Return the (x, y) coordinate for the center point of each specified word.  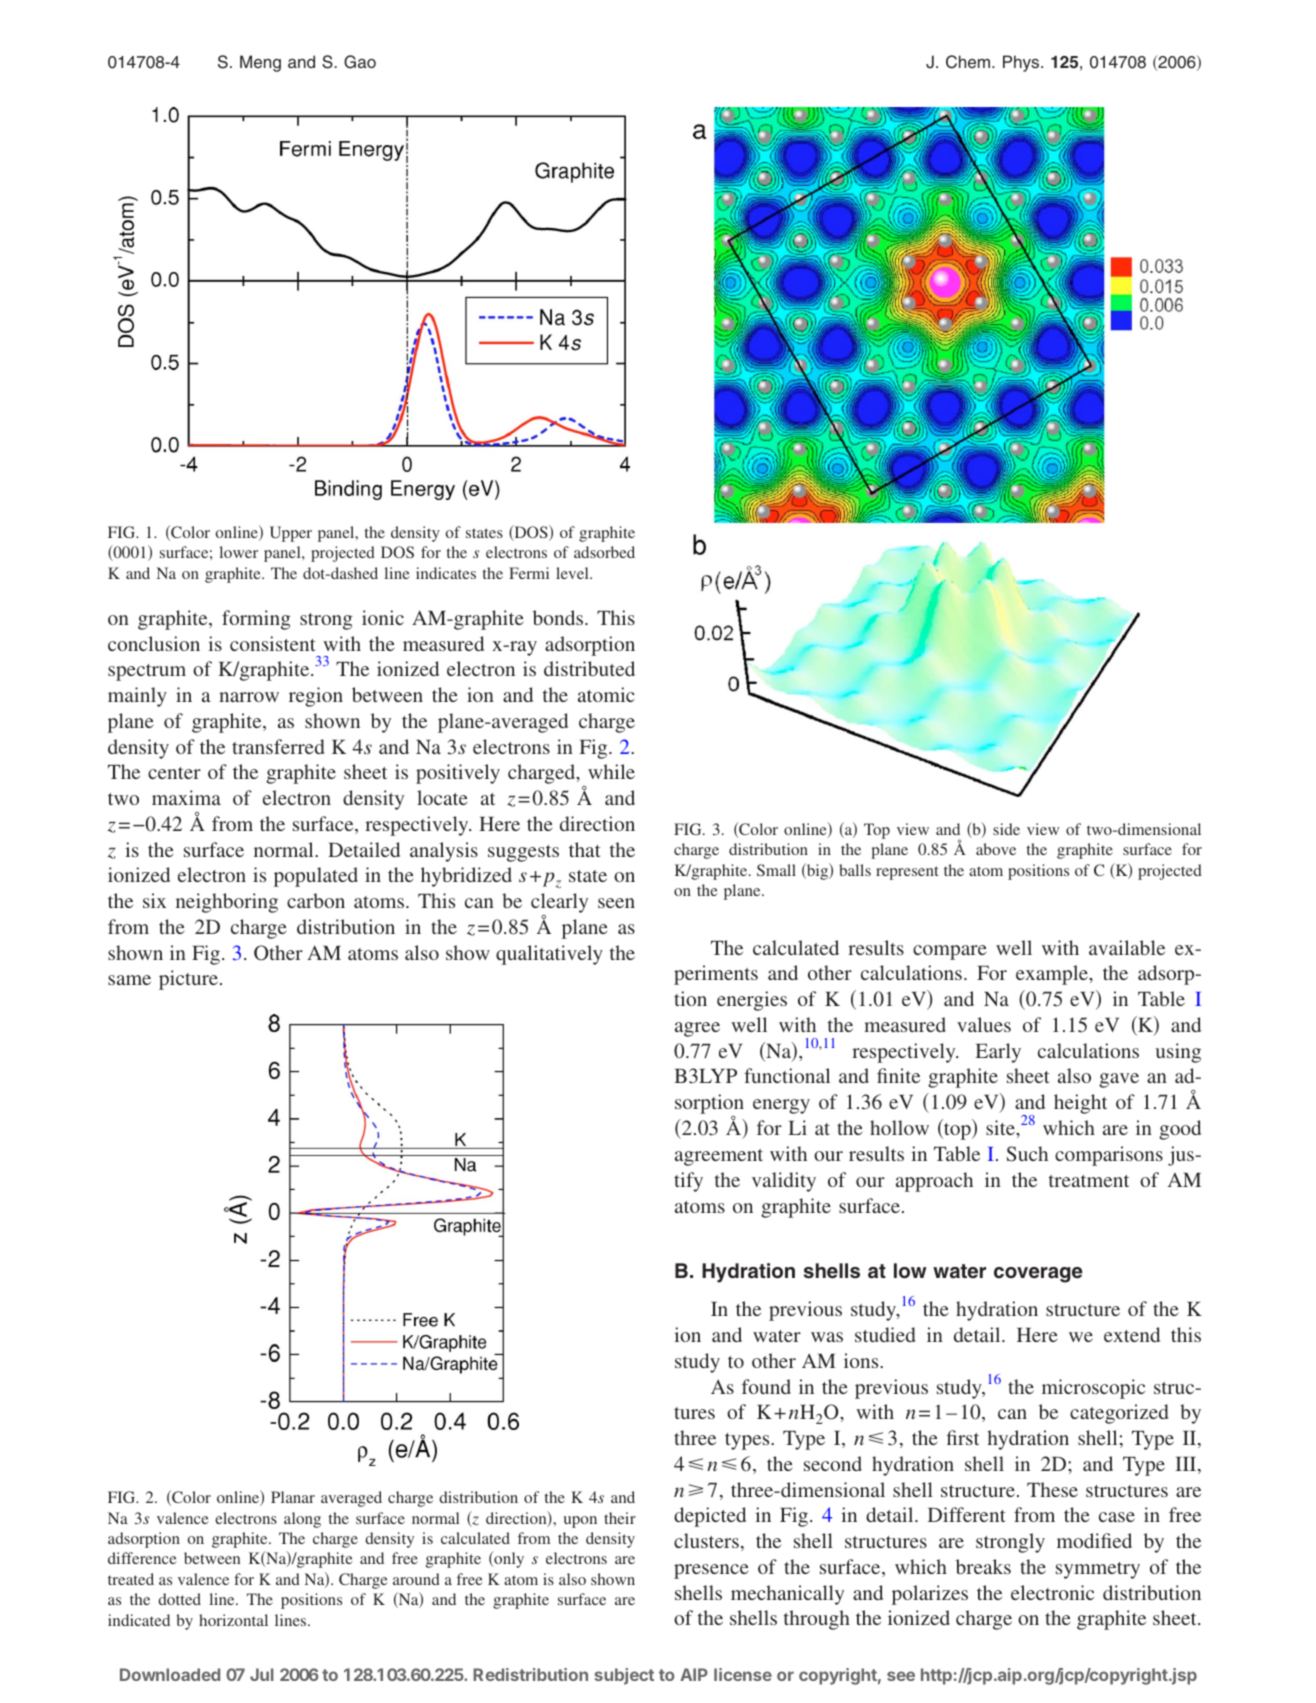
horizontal (233, 1620)
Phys (1022, 63)
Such (1027, 1154)
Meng (260, 63)
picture (190, 980)
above (996, 849)
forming (256, 620)
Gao (360, 62)
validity (784, 1182)
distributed (589, 668)
